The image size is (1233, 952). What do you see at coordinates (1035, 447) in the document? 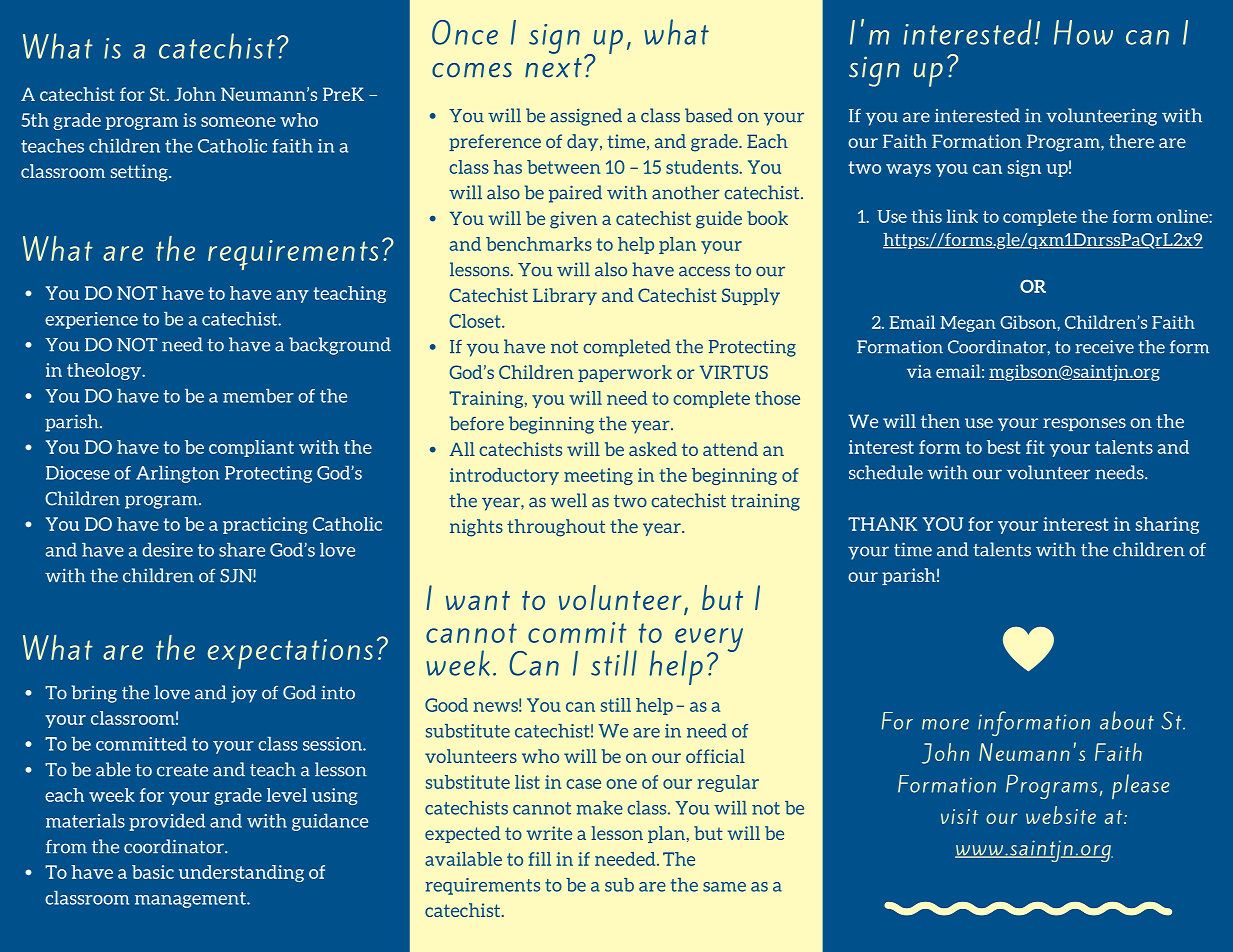
I see `fit` at bounding box center [1035, 447].
